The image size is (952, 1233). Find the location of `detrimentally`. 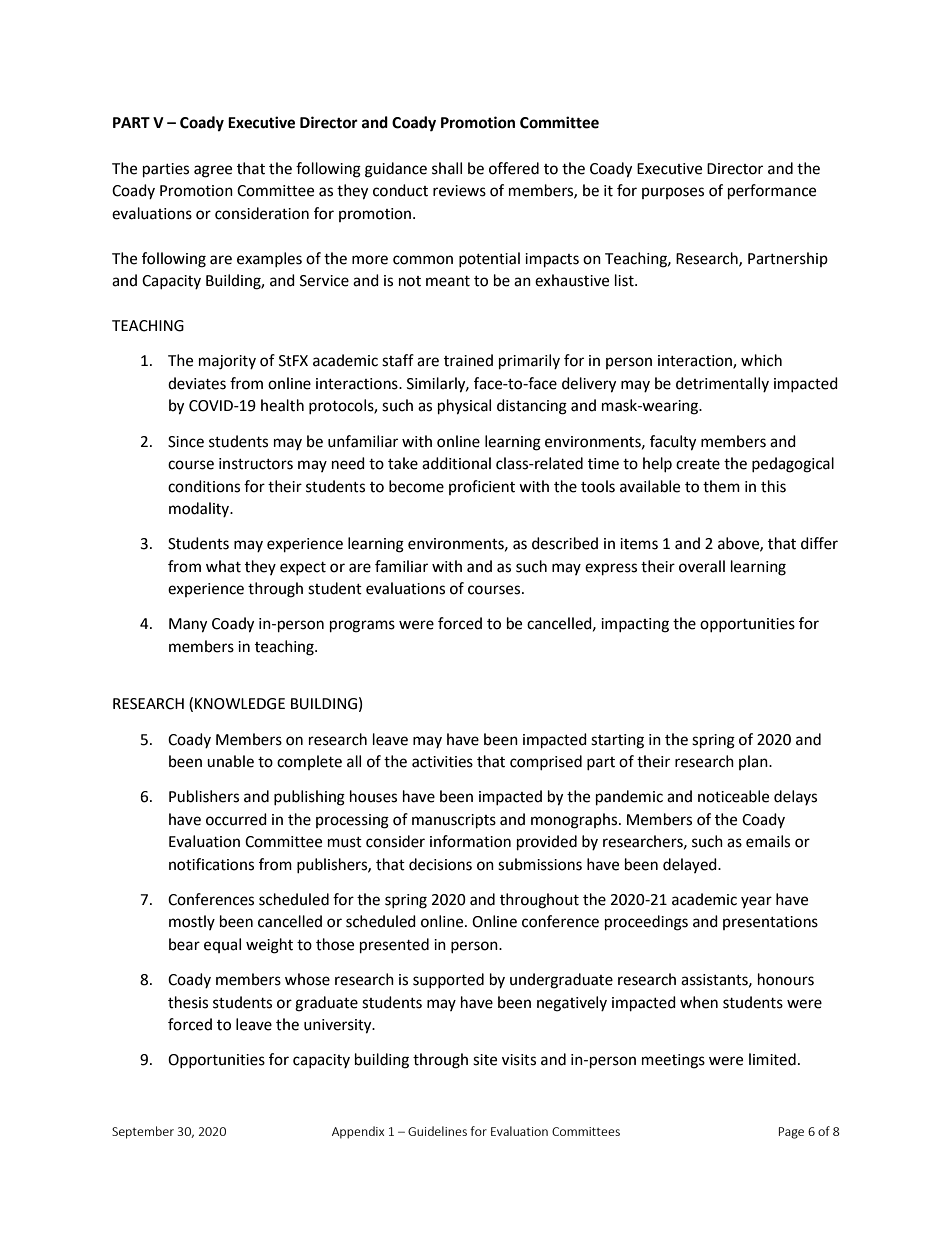

detrimentally is located at coordinates (722, 384).
